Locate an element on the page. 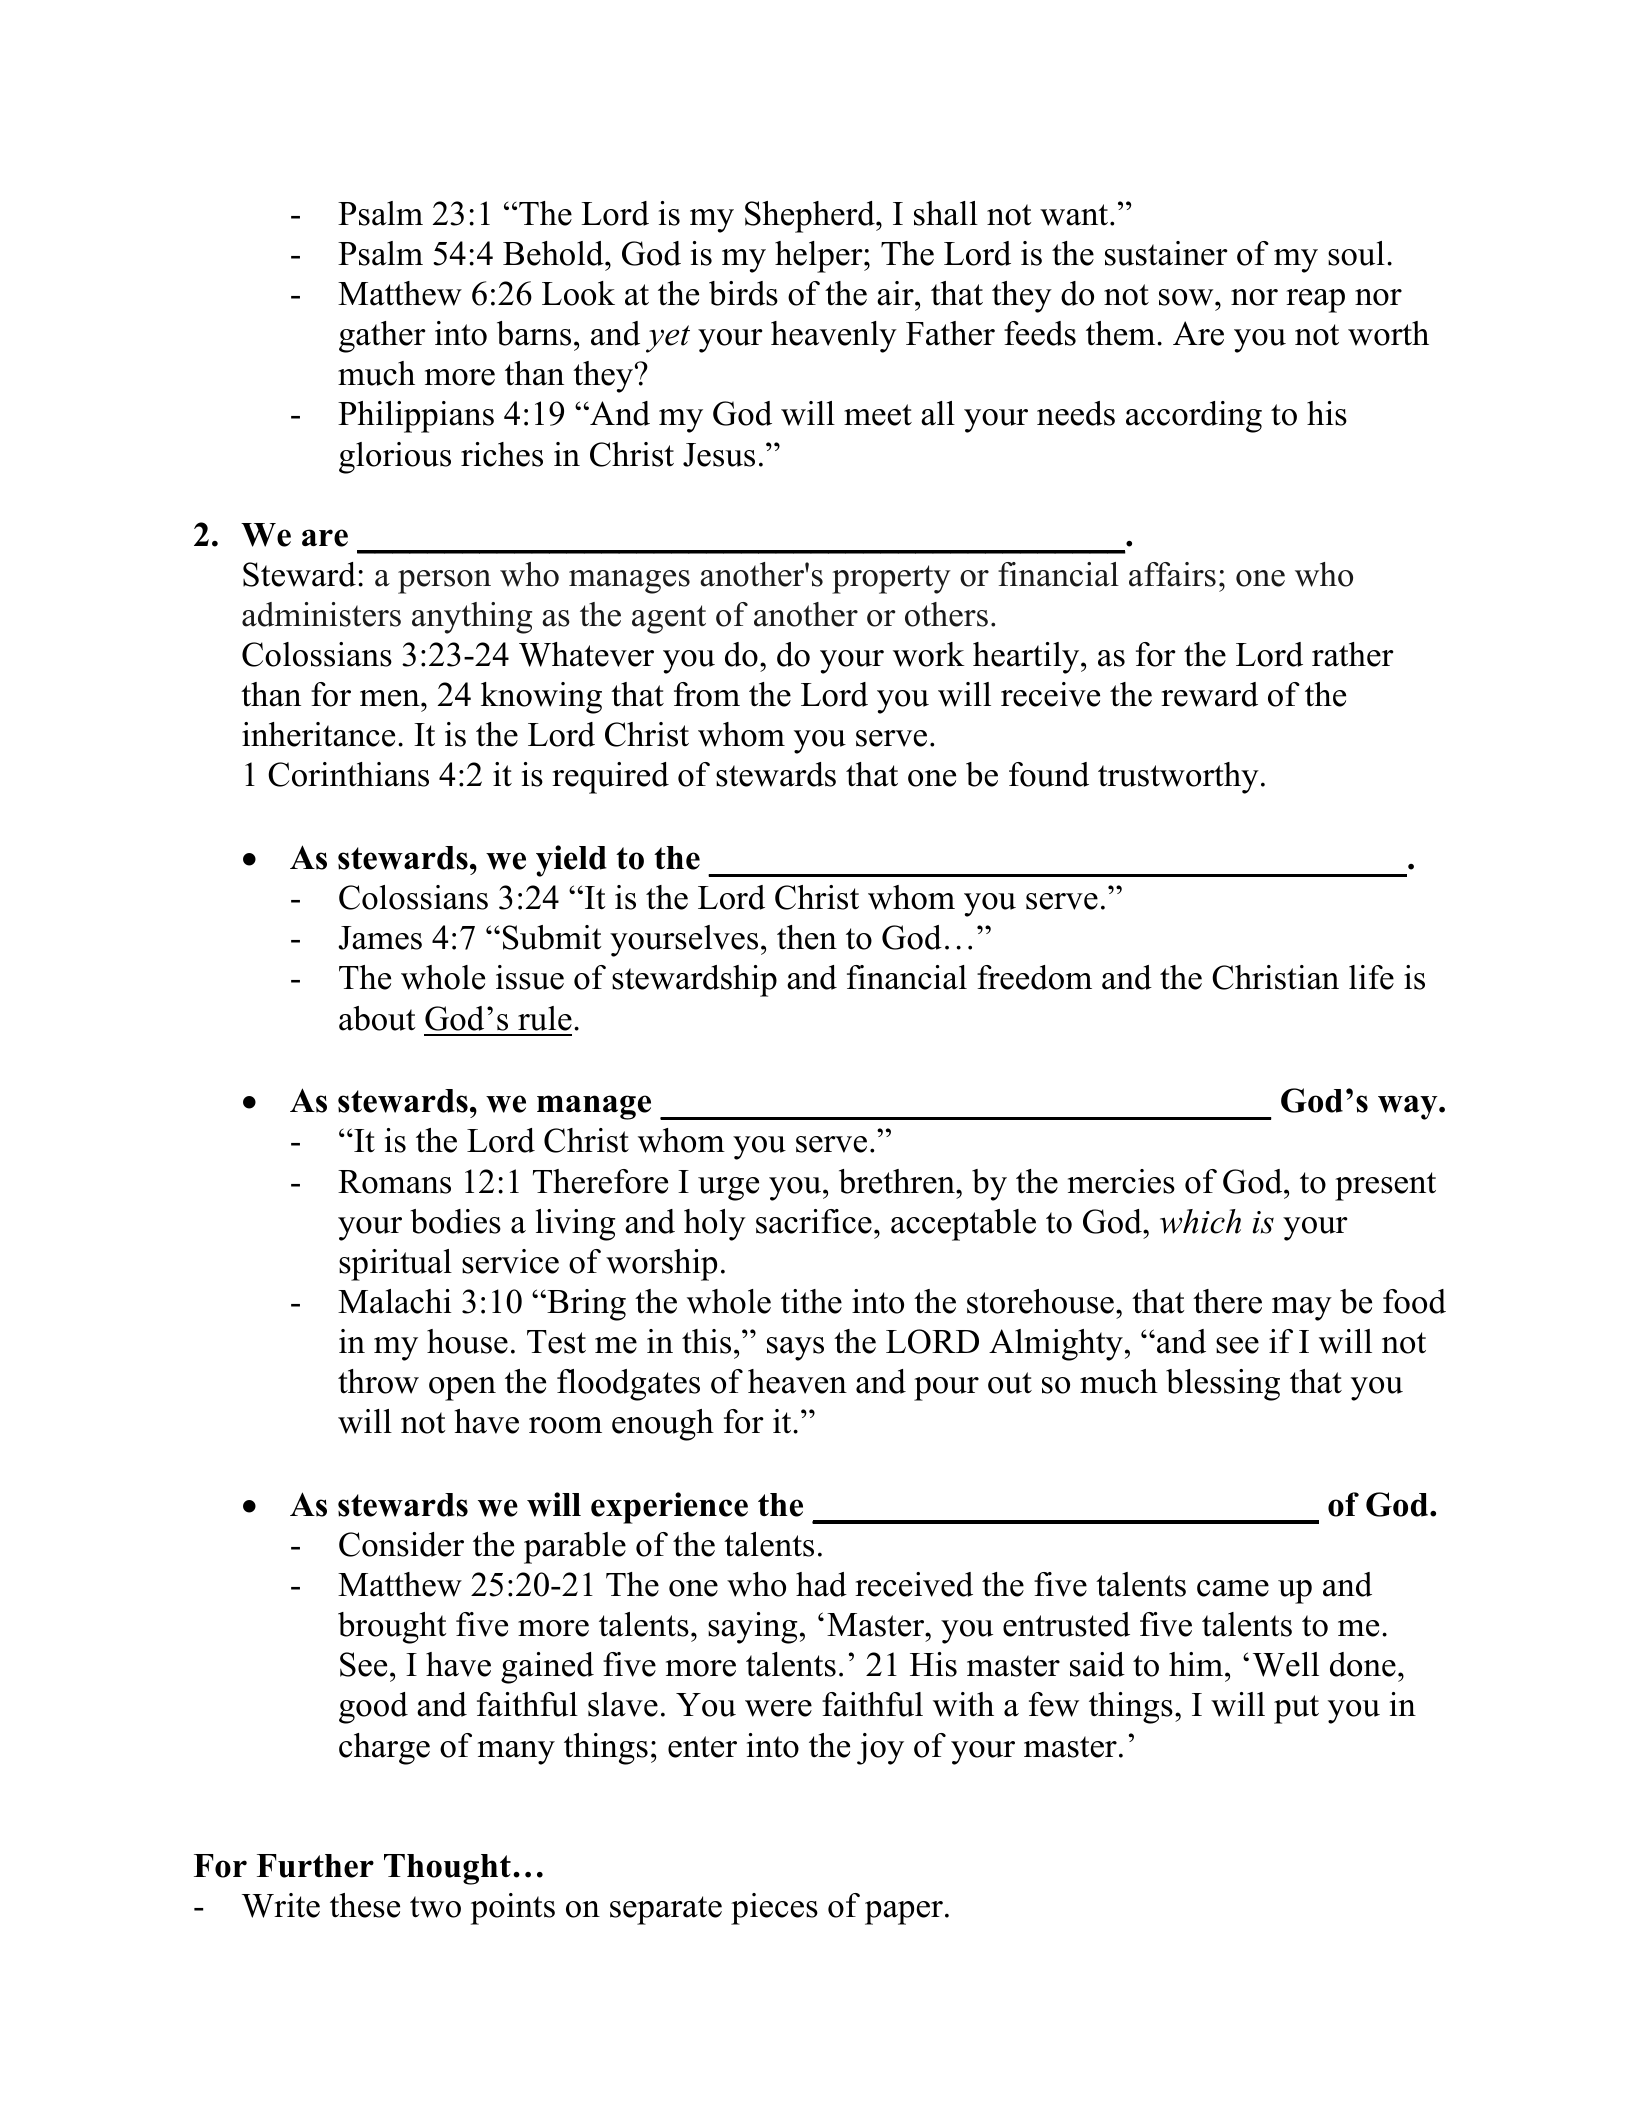  put is located at coordinates (1296, 1709).
